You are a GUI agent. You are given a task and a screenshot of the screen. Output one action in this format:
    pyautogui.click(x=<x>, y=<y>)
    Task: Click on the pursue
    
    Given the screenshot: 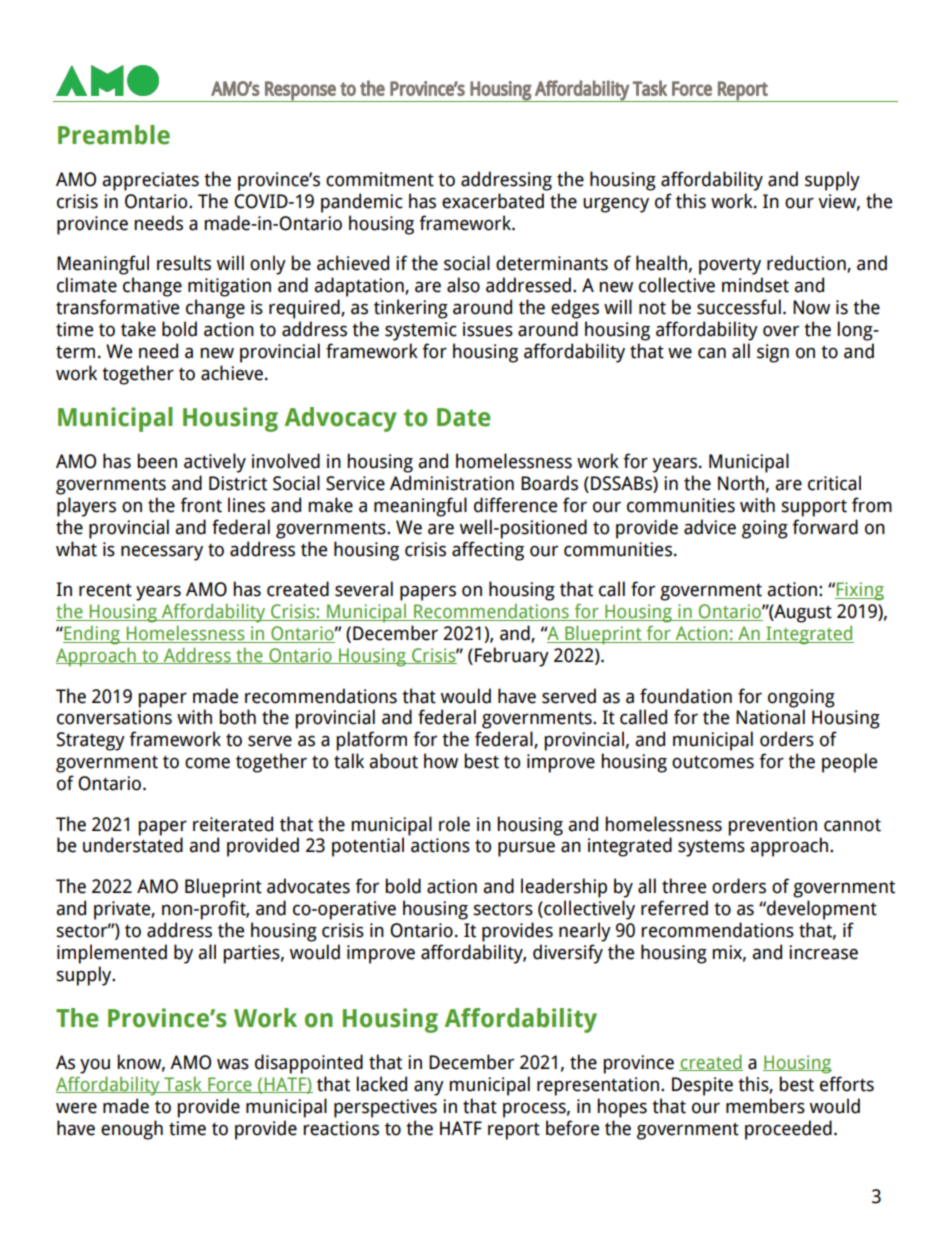 What is the action you would take?
    pyautogui.click(x=526, y=849)
